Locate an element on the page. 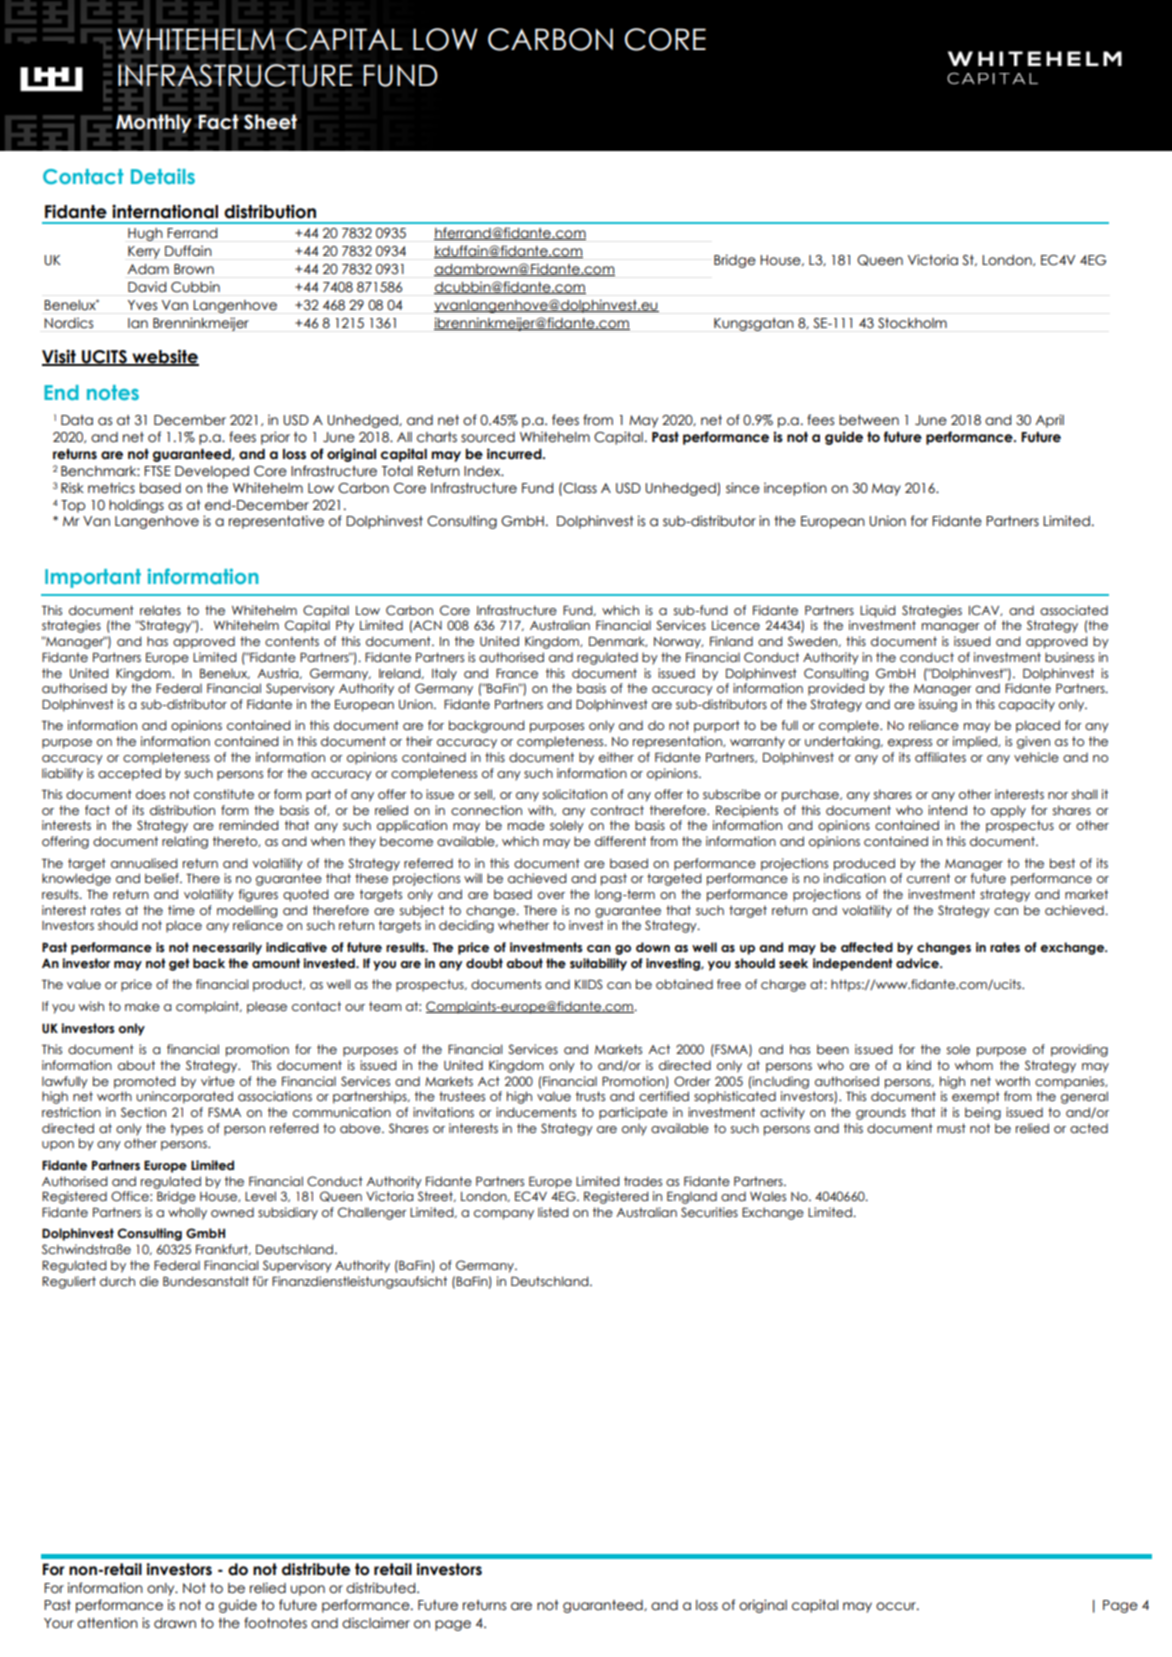  issuing is located at coordinates (938, 705).
